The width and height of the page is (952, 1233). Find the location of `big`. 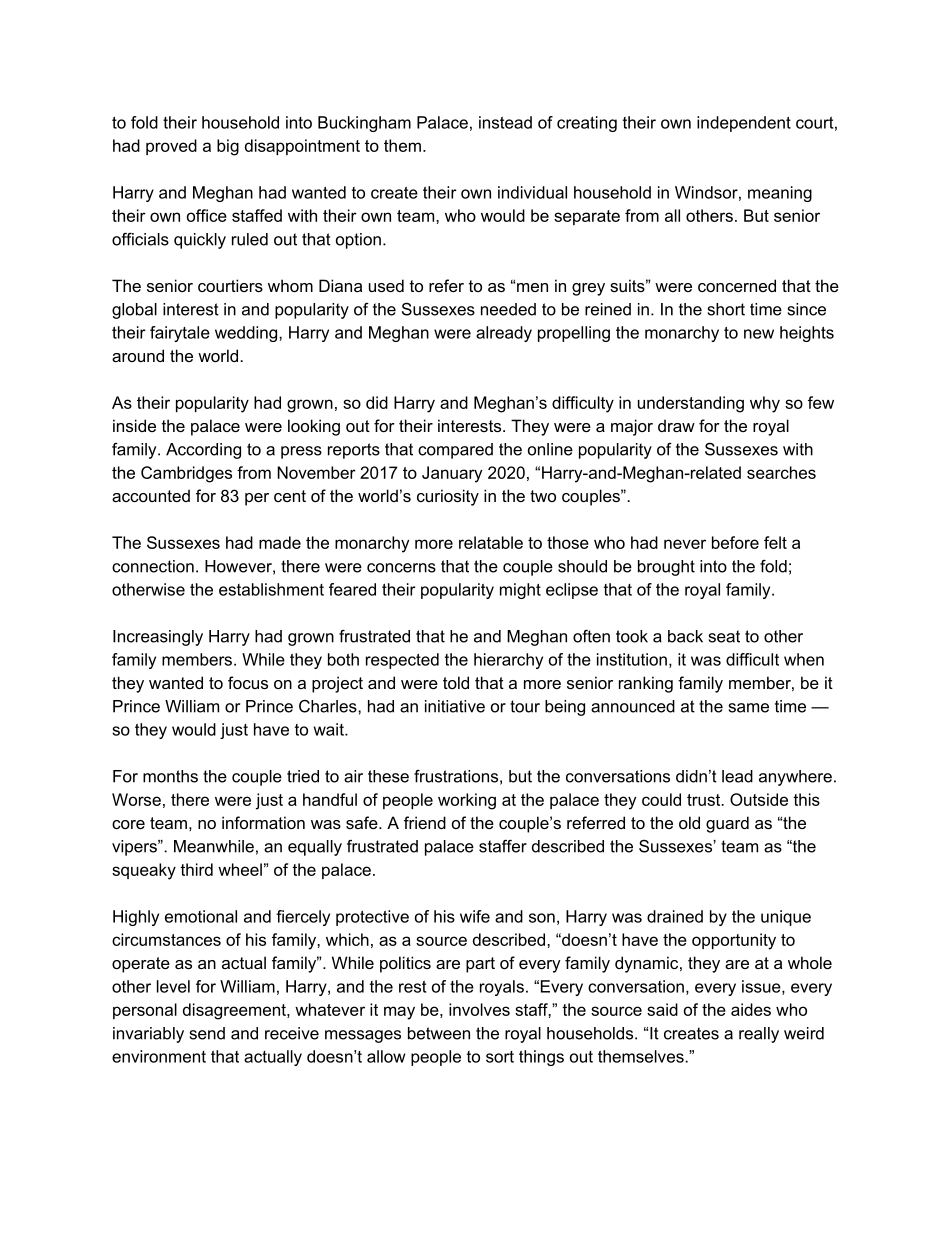

big is located at coordinates (228, 147).
